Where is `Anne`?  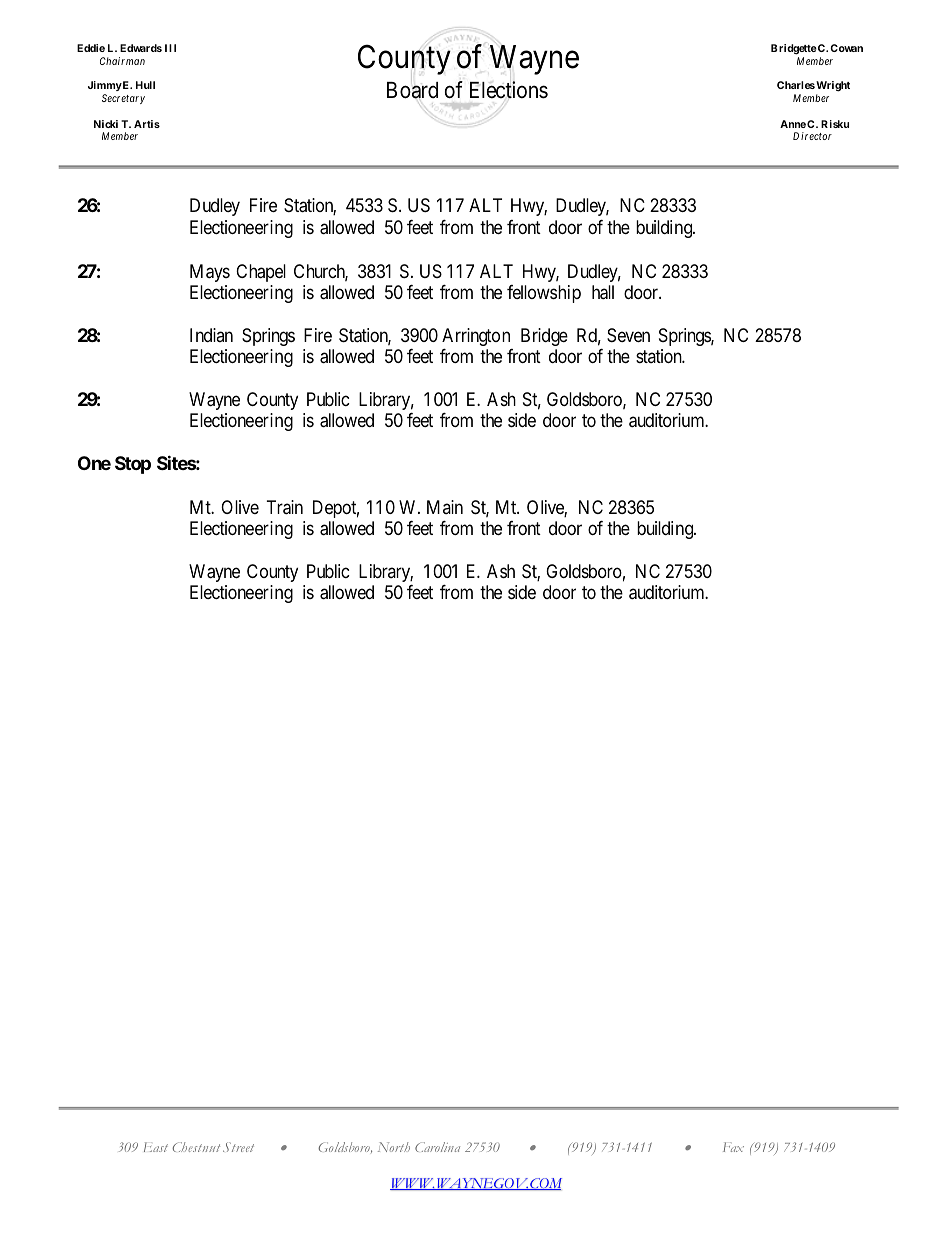
Anne is located at coordinates (793, 124).
